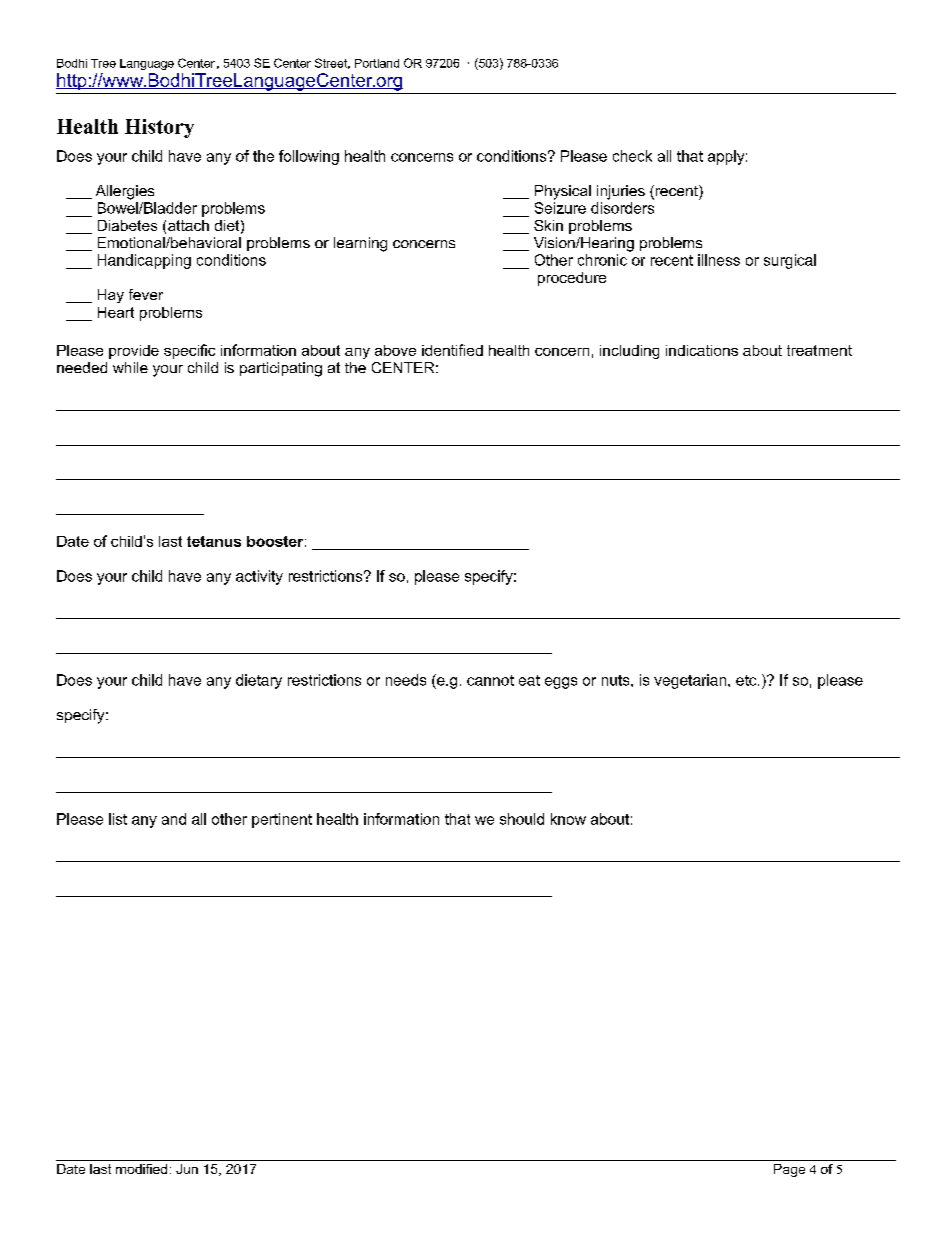 The width and height of the page is (952, 1233). What do you see at coordinates (118, 819) in the page?
I see `list` at bounding box center [118, 819].
